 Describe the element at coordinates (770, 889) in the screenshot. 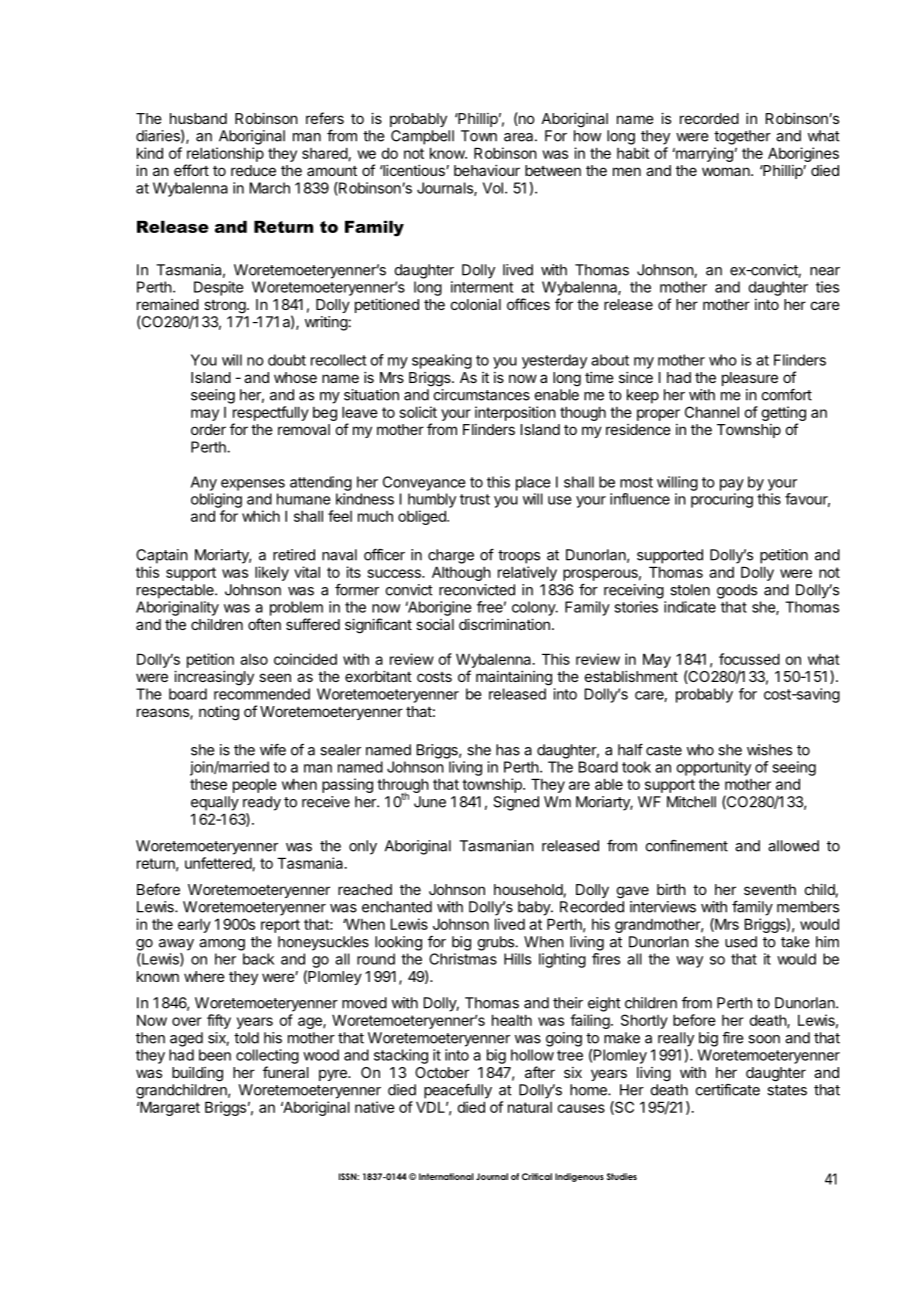

I see `seventh` at that location.
